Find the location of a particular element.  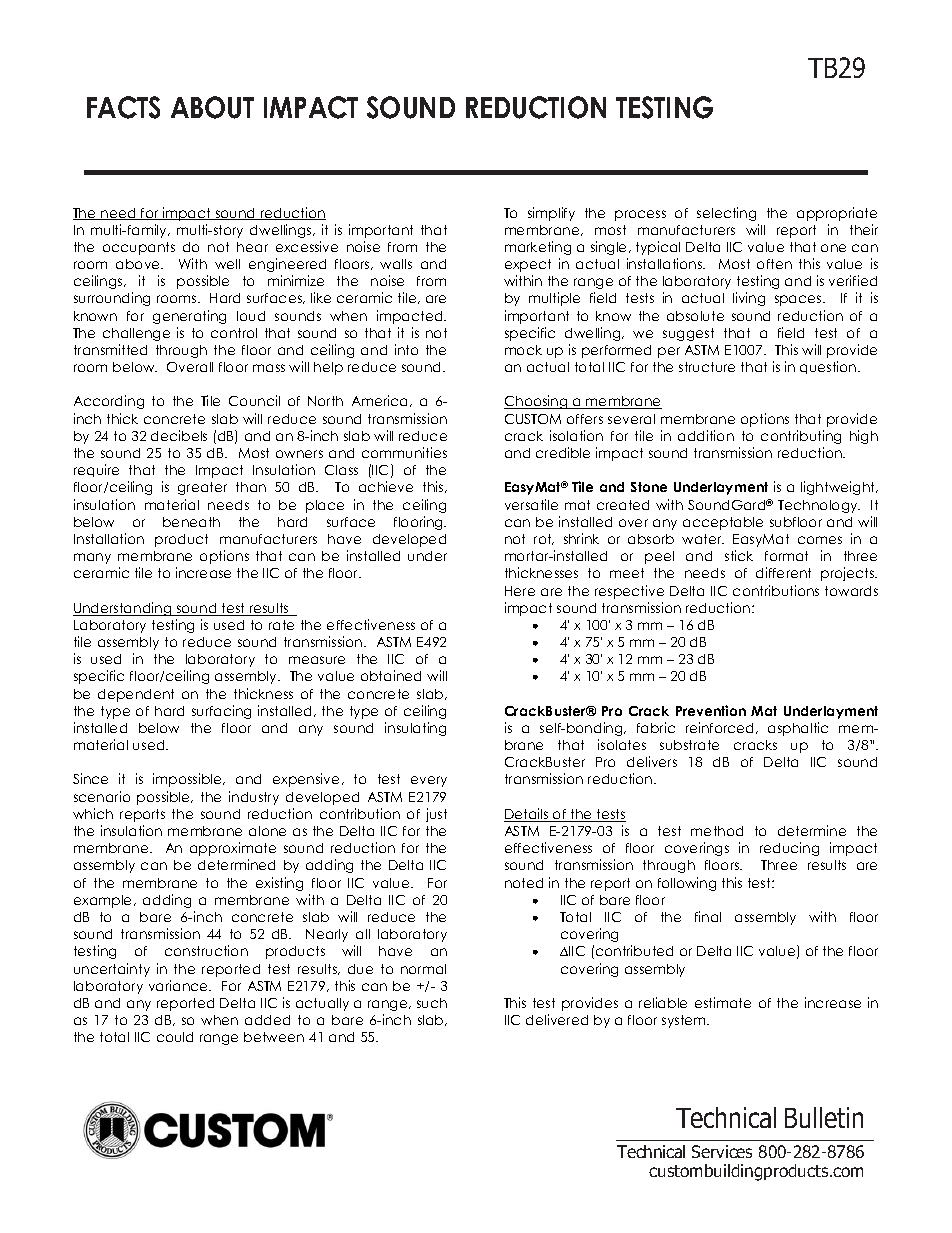

selecting is located at coordinates (726, 214).
